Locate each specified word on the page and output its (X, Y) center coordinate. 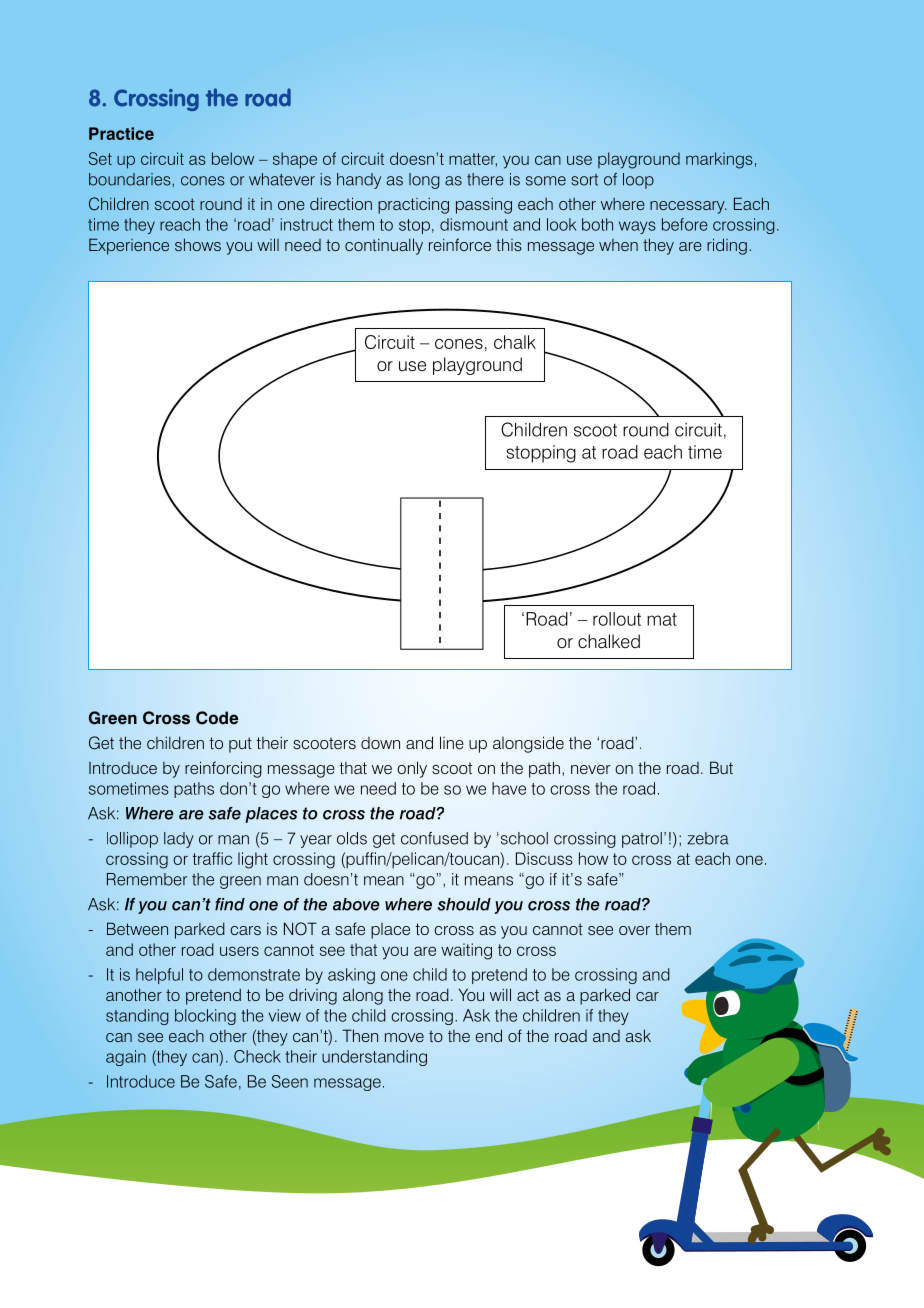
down (380, 743)
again (126, 1058)
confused (434, 838)
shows (198, 244)
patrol (642, 840)
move (404, 1037)
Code (217, 718)
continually (384, 246)
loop (638, 181)
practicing (413, 205)
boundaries (131, 179)
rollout (617, 619)
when (618, 245)
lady (179, 840)
